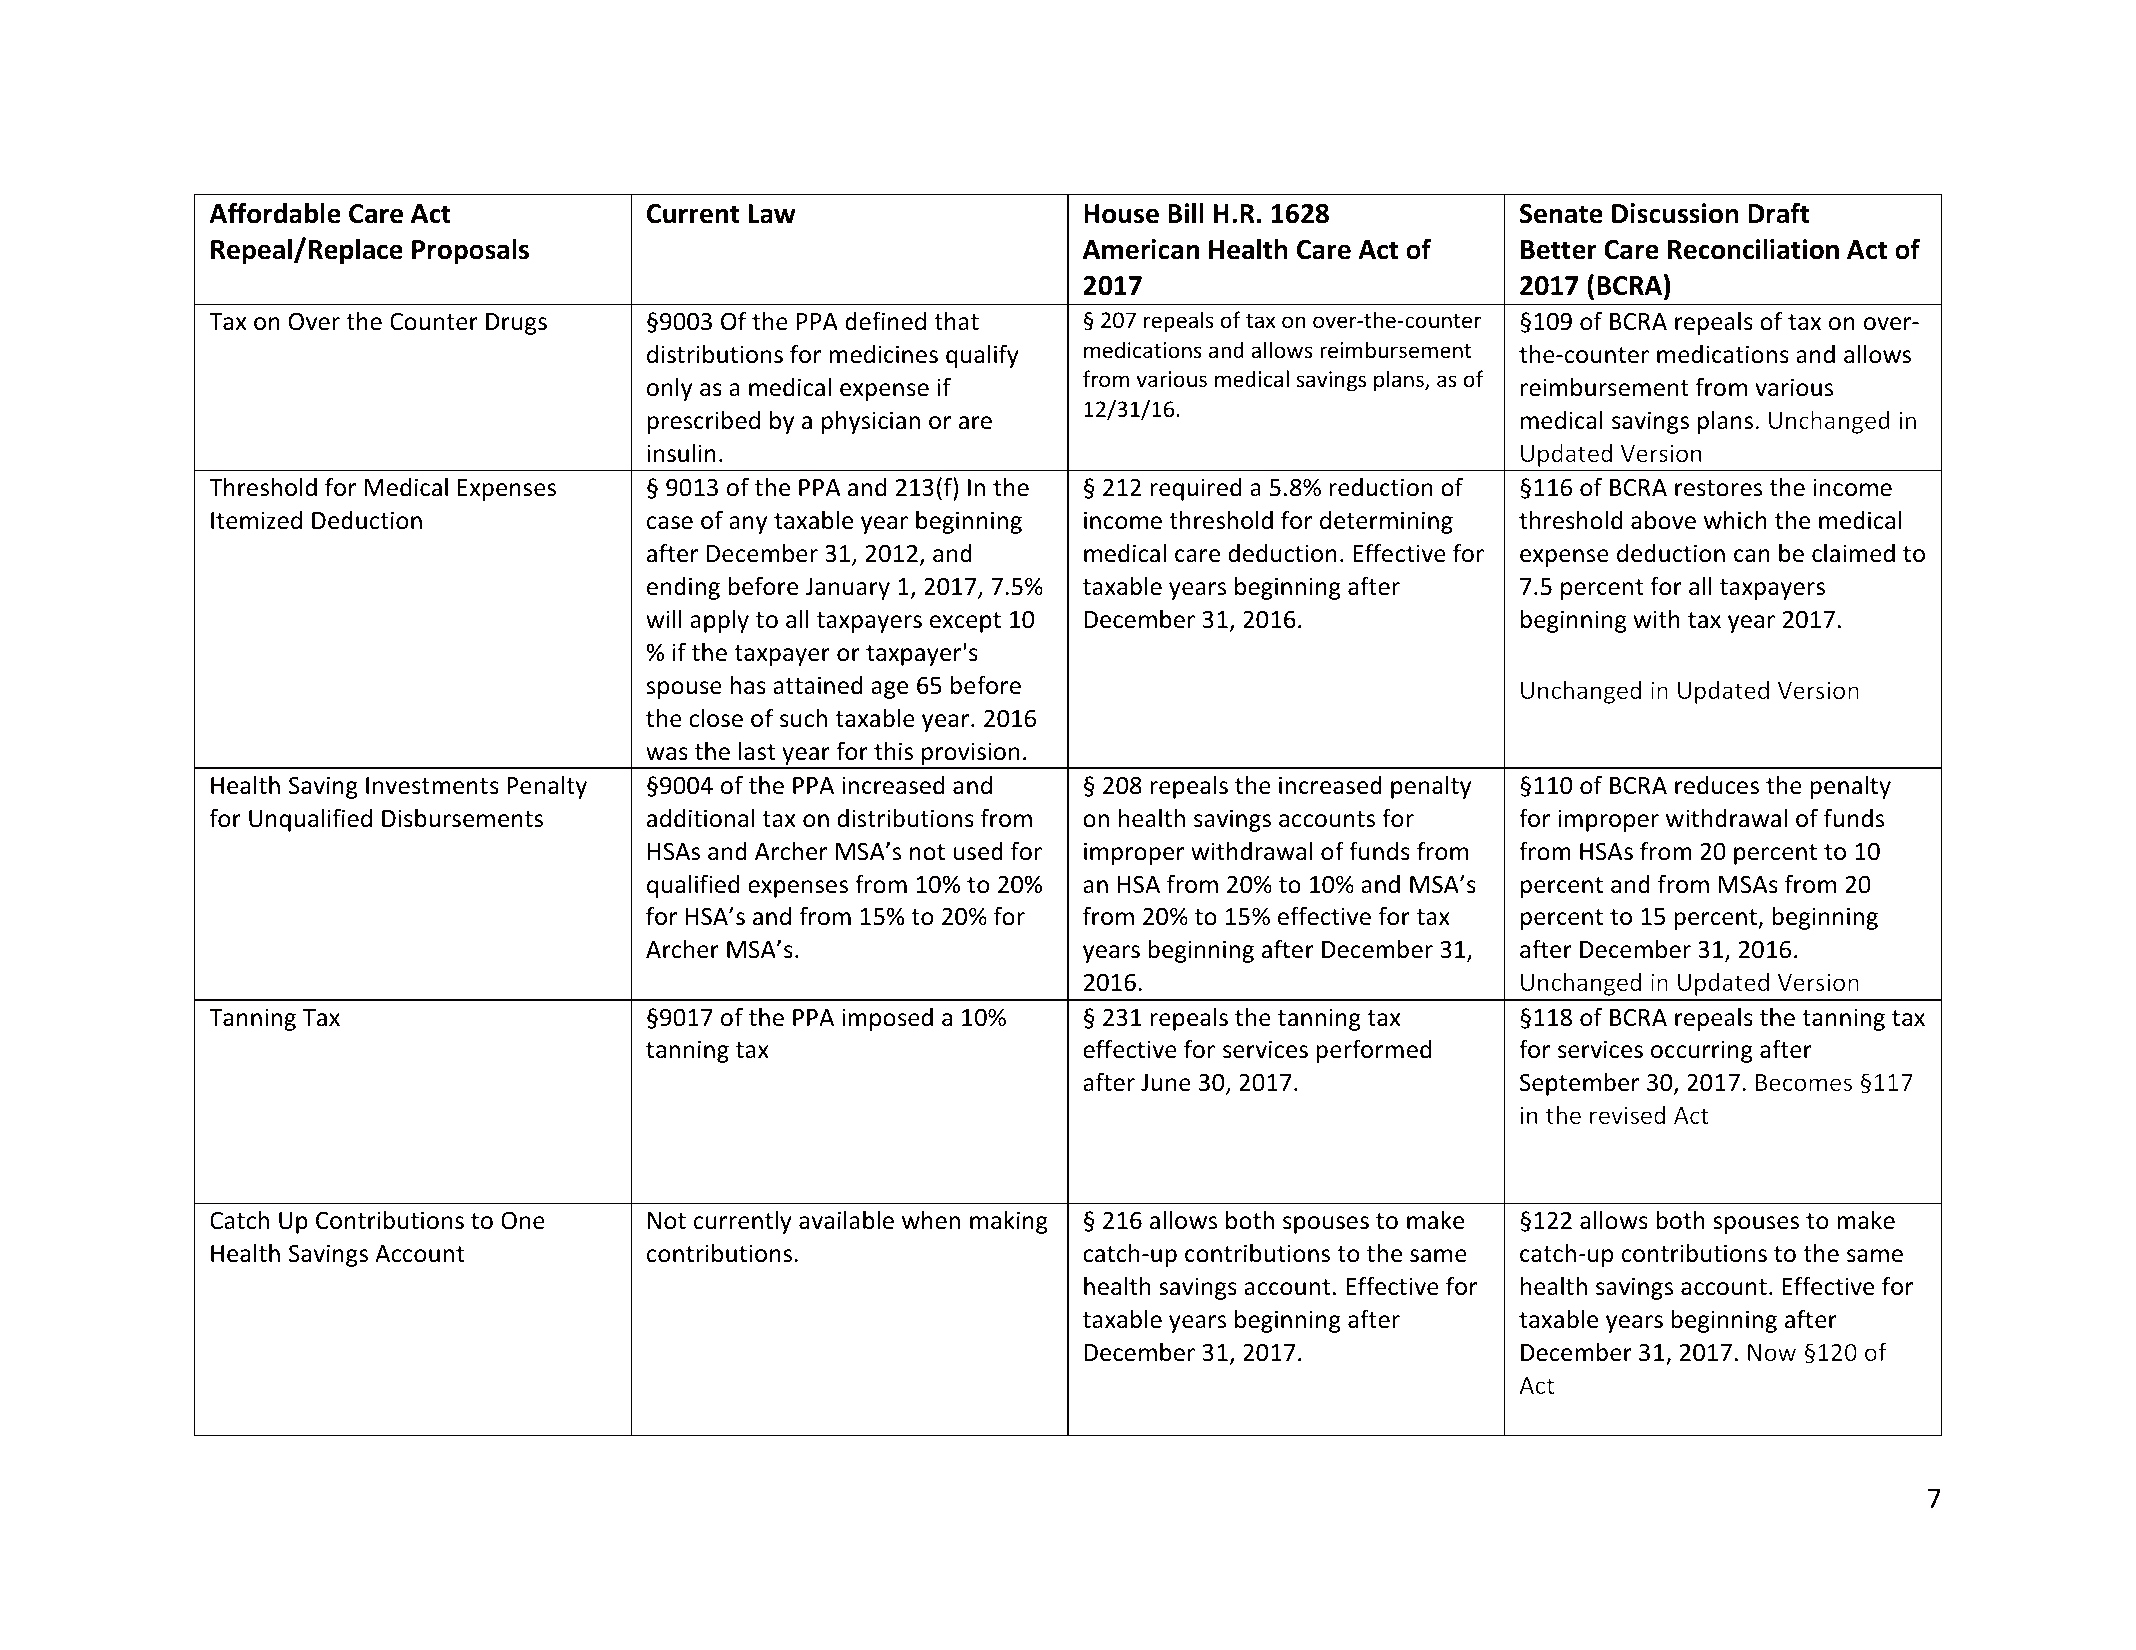 Image resolution: width=2136 pixels, height=1650 pixels. What do you see at coordinates (470, 251) in the document?
I see `Proposals` at bounding box center [470, 251].
